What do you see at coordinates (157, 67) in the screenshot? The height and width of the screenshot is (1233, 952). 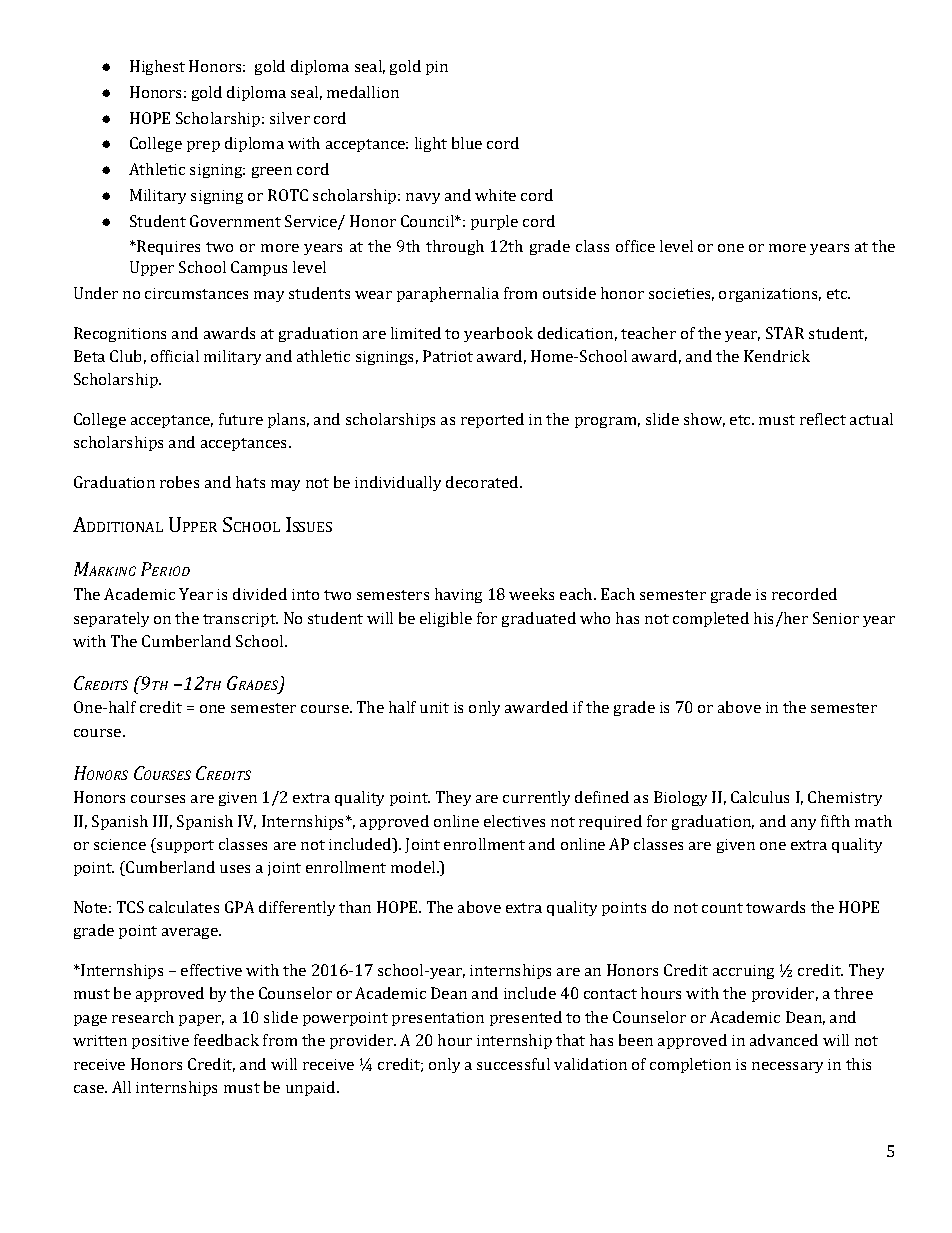 I see `Highest` at bounding box center [157, 67].
